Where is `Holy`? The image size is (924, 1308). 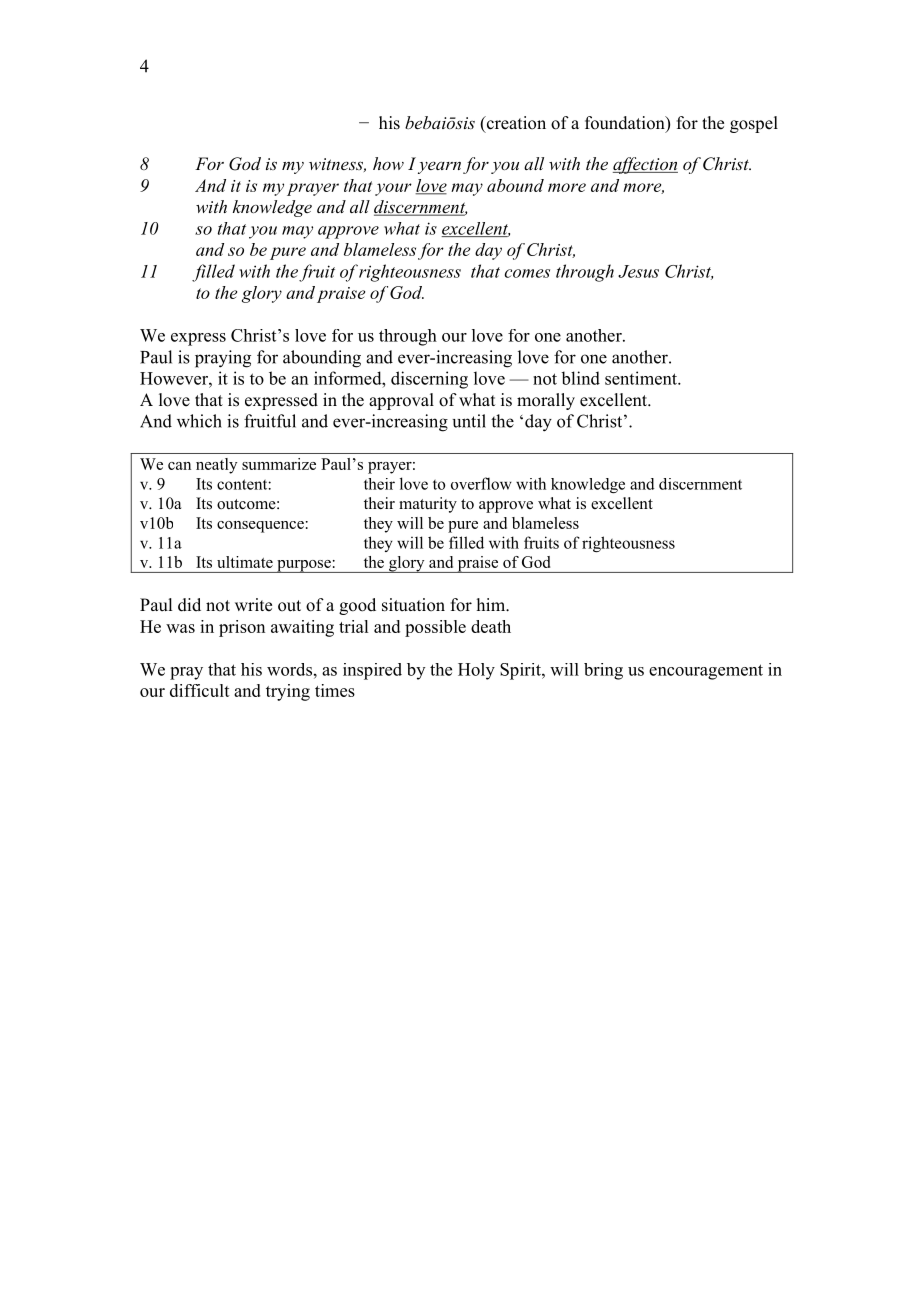
Holy is located at coordinates (476, 671).
